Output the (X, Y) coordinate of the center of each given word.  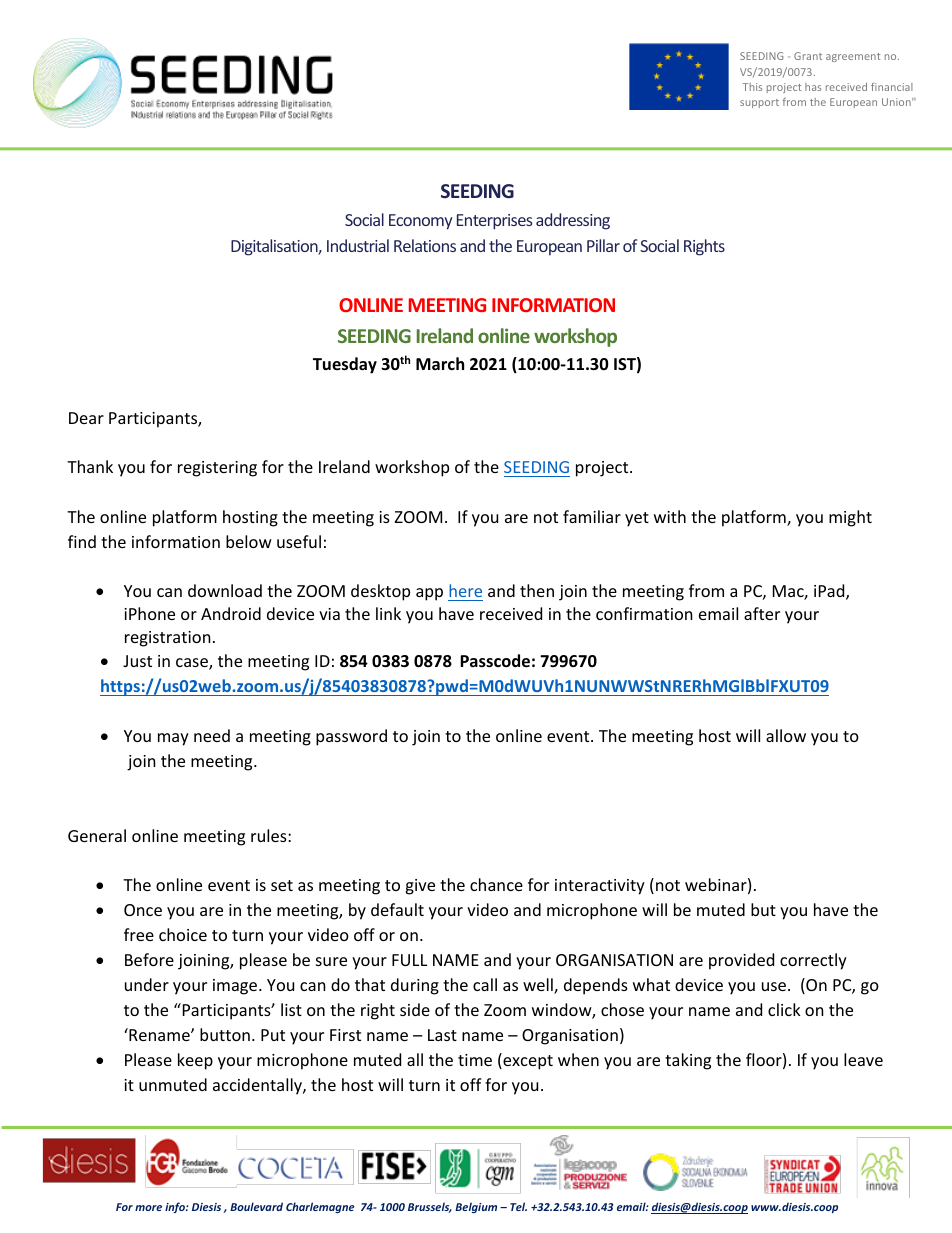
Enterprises (495, 222)
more (148, 1208)
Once (143, 910)
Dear (86, 418)
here (465, 590)
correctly (813, 961)
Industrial (358, 245)
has (813, 87)
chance (496, 884)
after (762, 613)
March (440, 363)
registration (168, 639)
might (850, 518)
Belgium (476, 1207)
